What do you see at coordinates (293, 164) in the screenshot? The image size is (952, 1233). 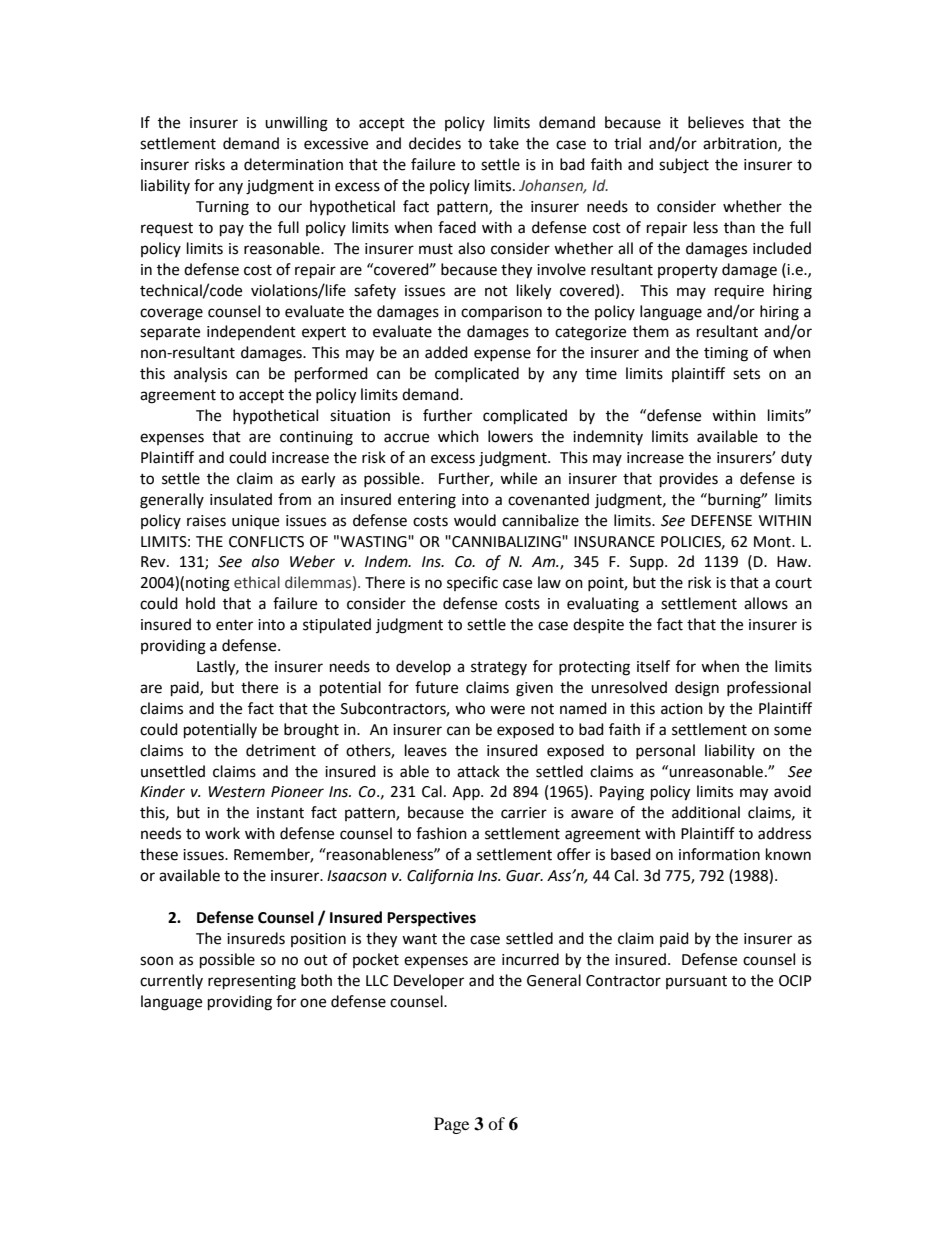 I see `determination` at bounding box center [293, 164].
